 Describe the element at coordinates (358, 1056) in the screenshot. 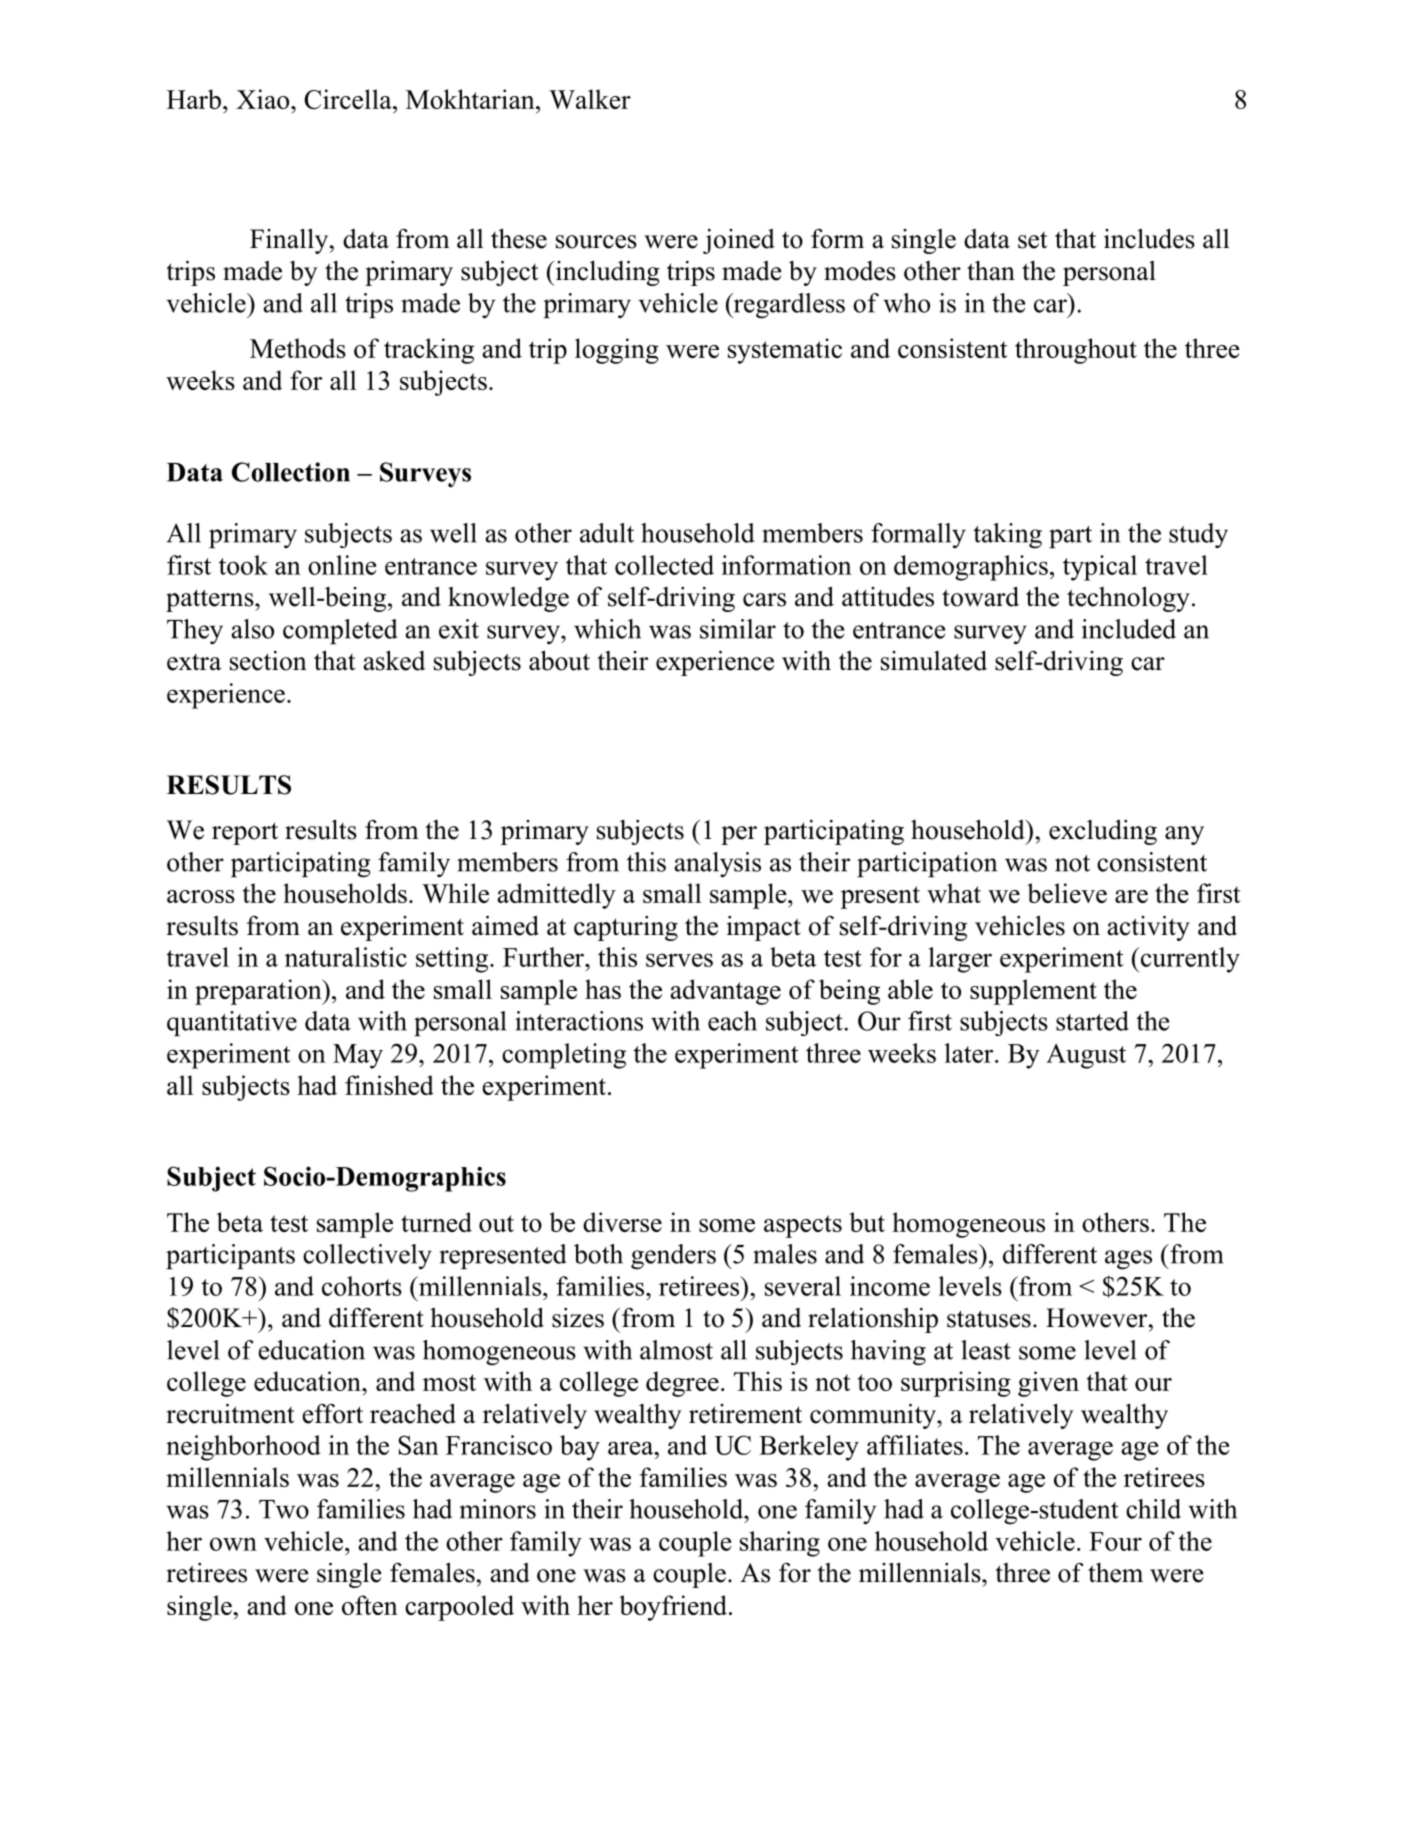

I see `May` at that location.
